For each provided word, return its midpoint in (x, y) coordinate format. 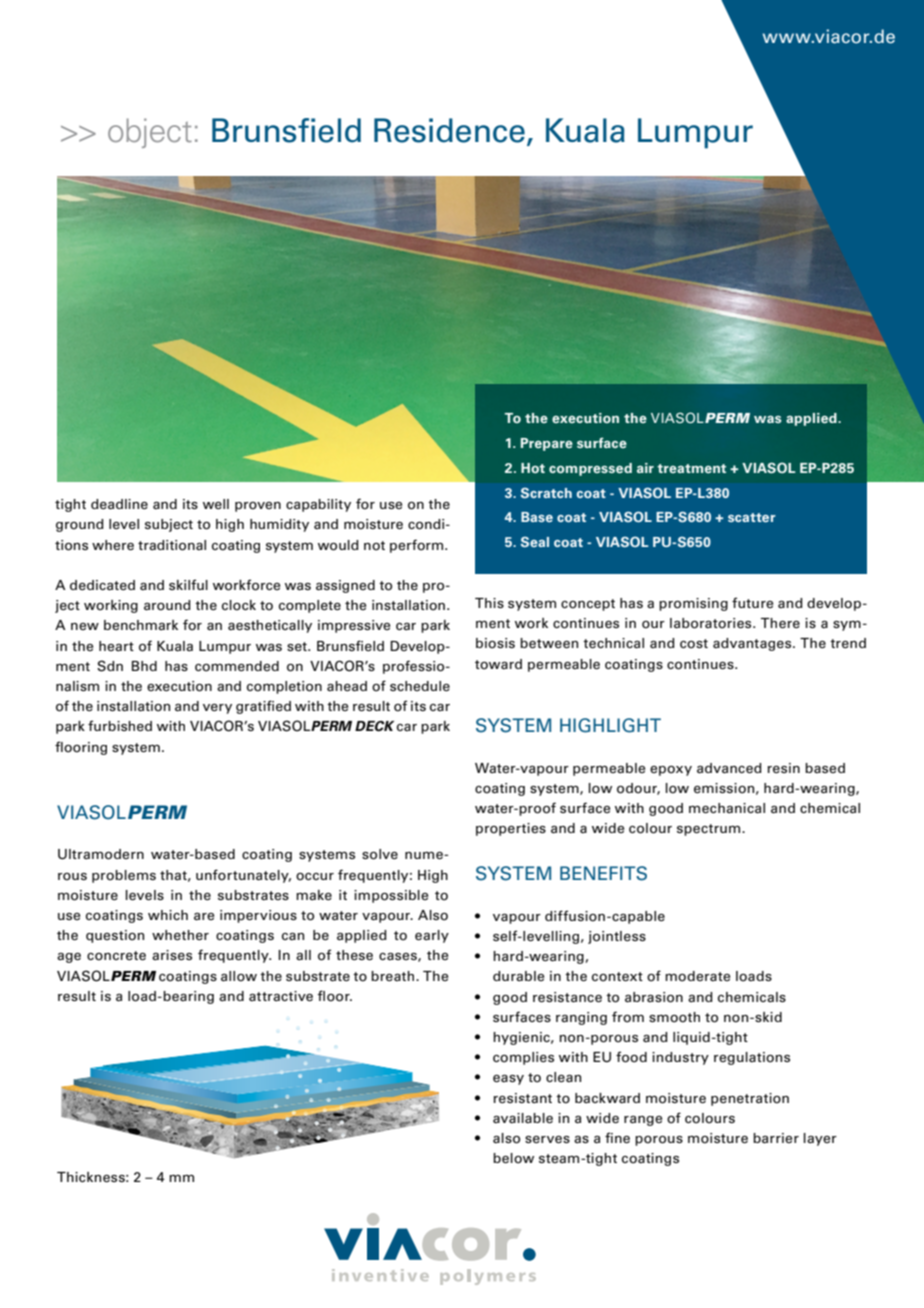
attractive (281, 996)
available (523, 1118)
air (645, 468)
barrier (776, 1138)
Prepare (547, 444)
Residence (449, 130)
